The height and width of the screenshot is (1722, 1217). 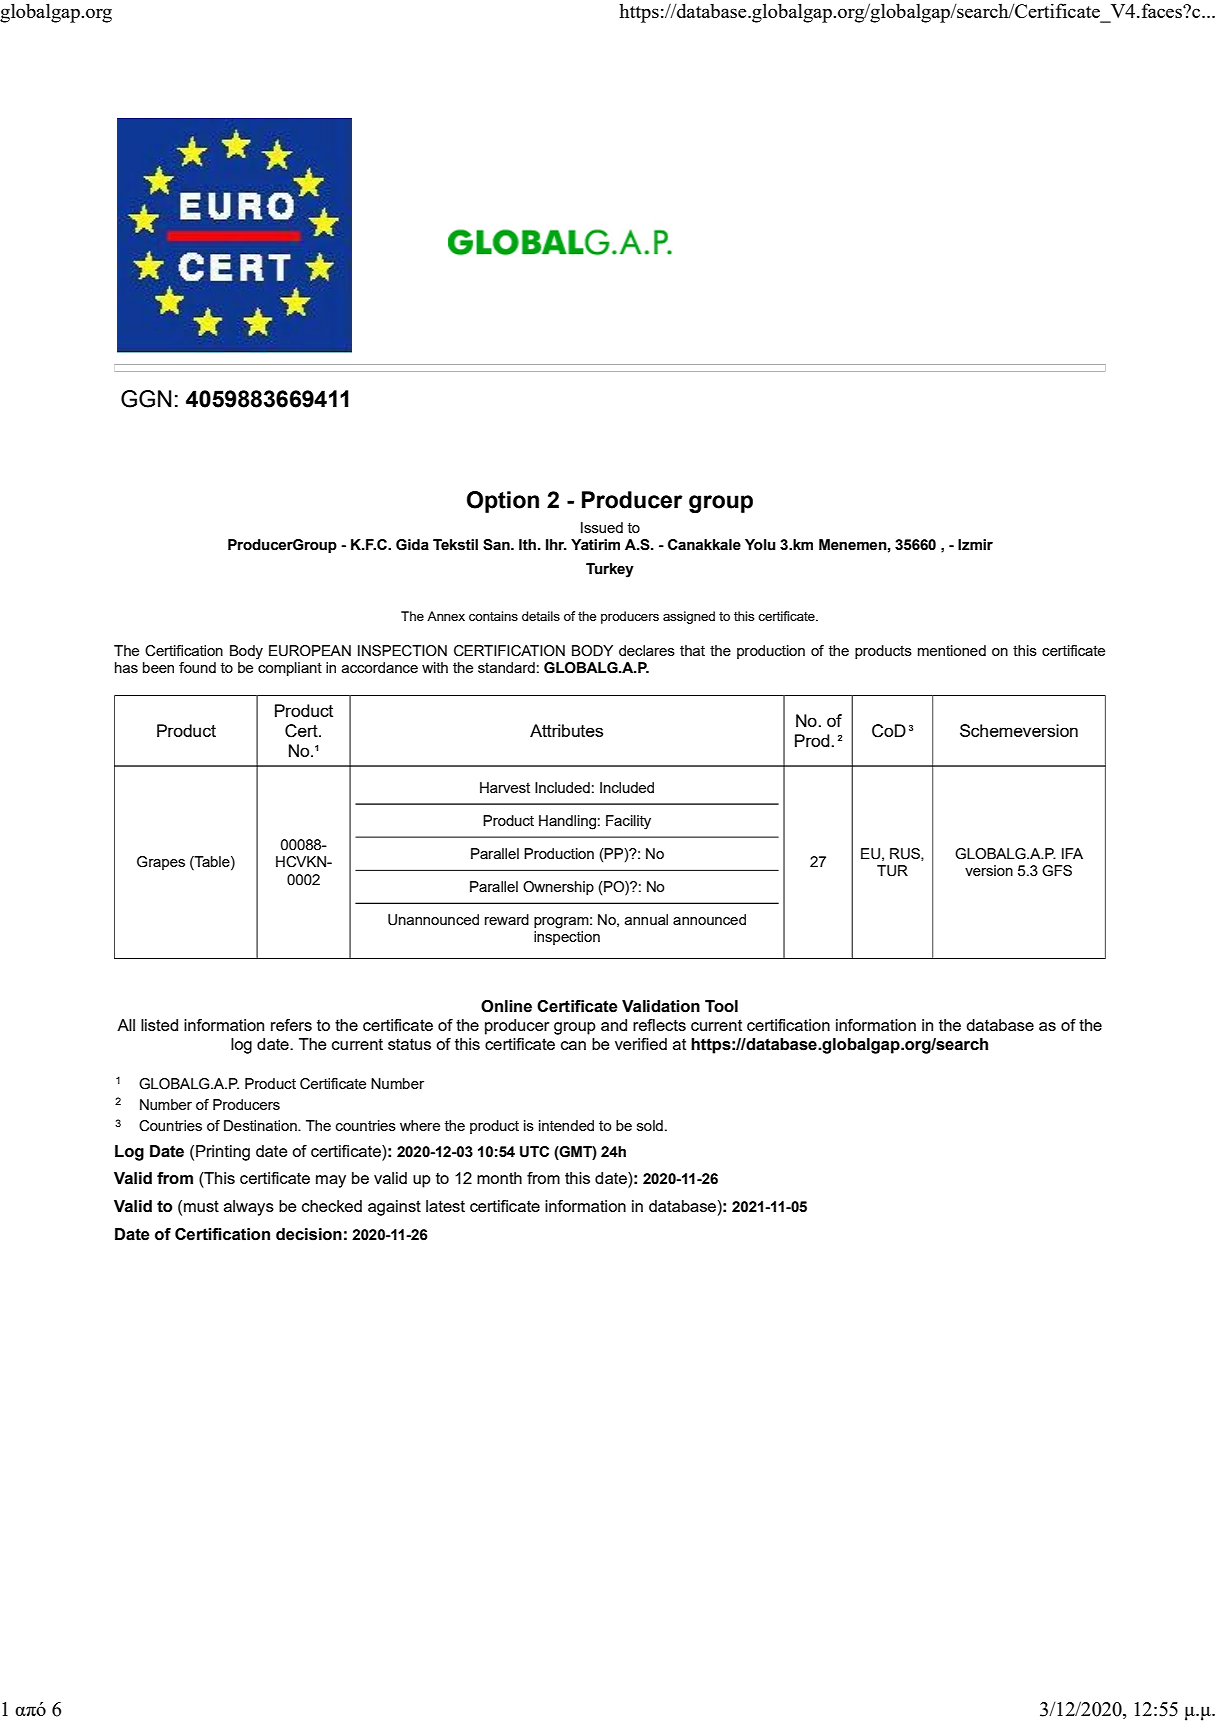 I want to click on San, so click(x=497, y=545).
